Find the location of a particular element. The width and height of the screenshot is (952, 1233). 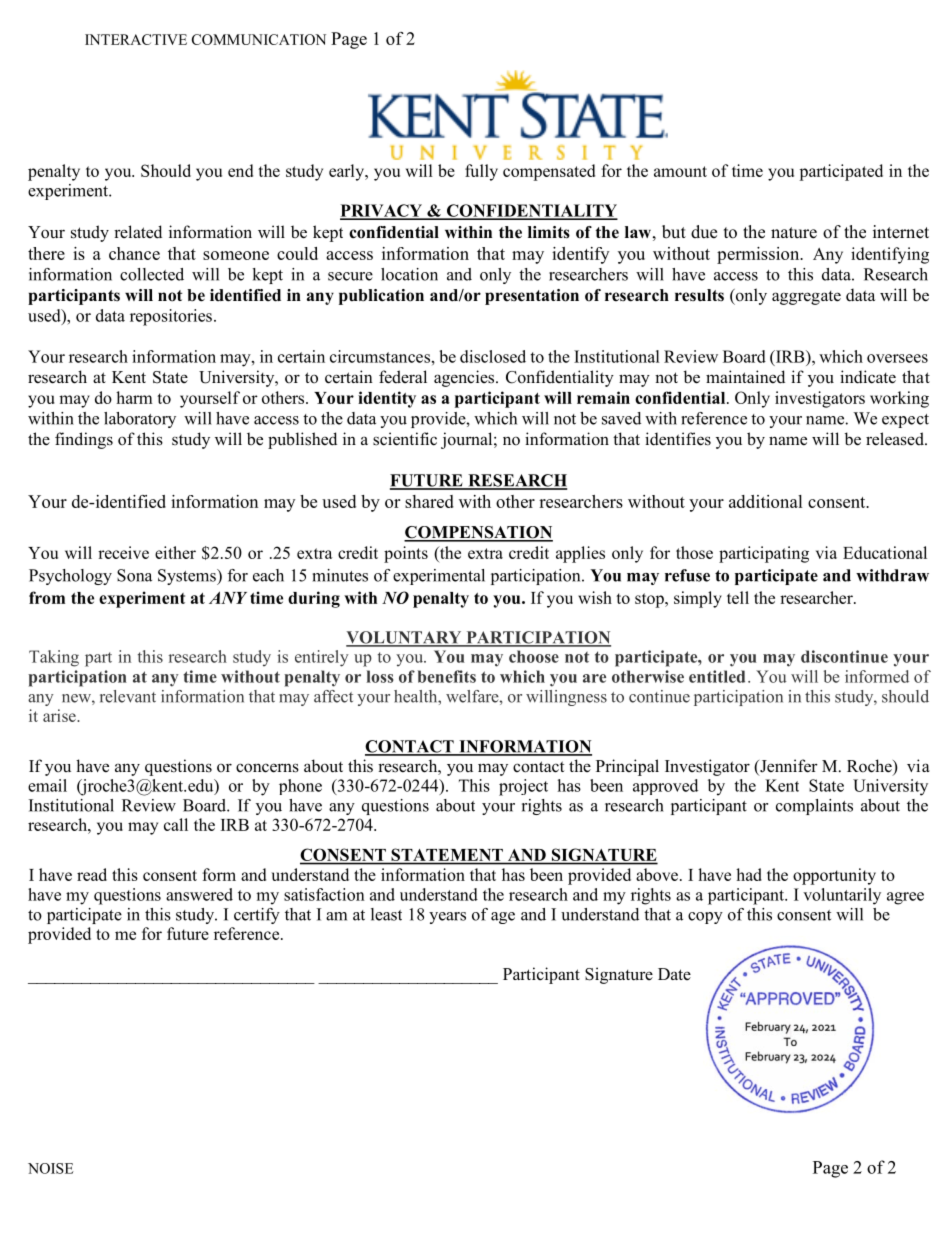

copy is located at coordinates (705, 918).
